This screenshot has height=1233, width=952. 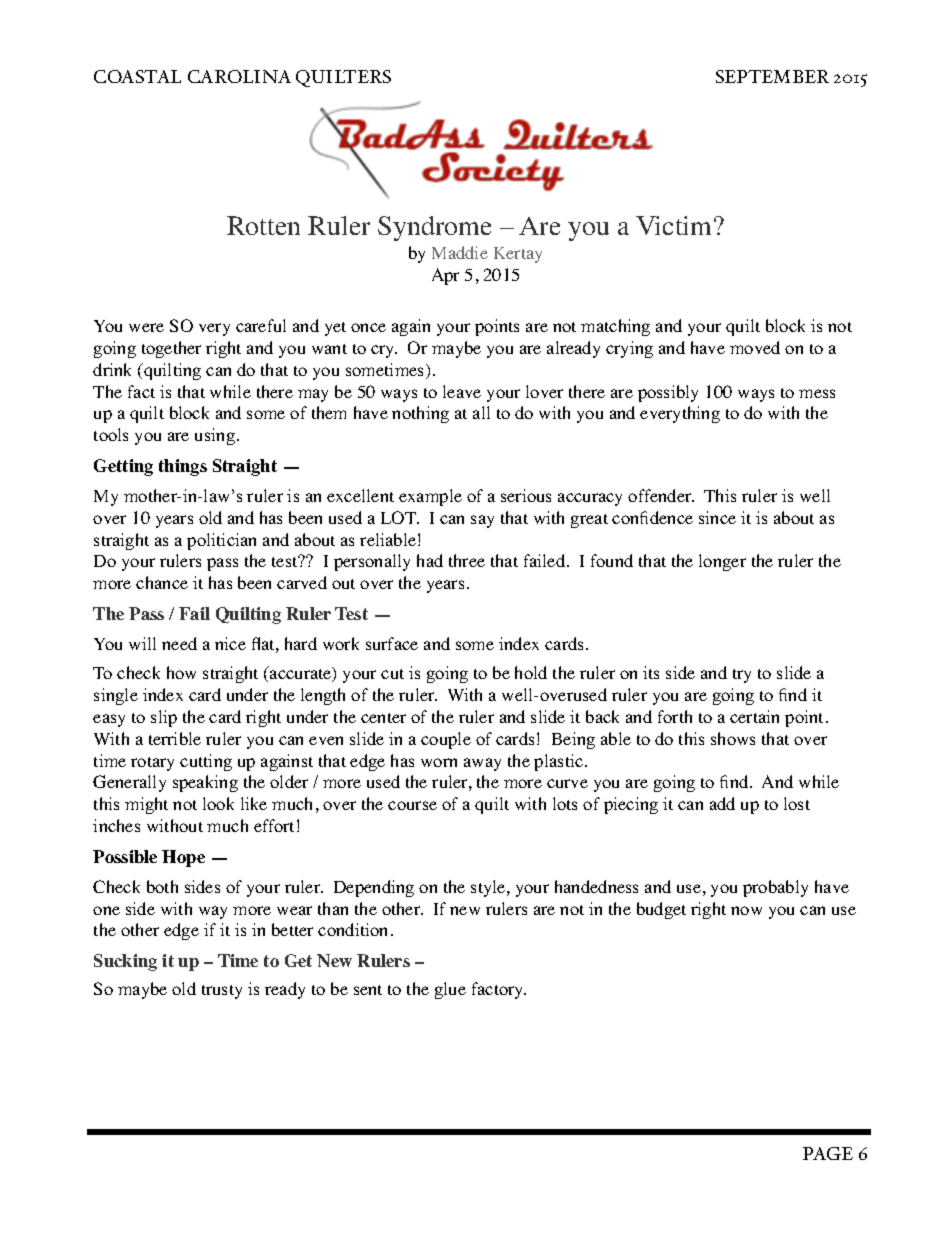 What do you see at coordinates (179, 643) in the screenshot?
I see `need` at bounding box center [179, 643].
